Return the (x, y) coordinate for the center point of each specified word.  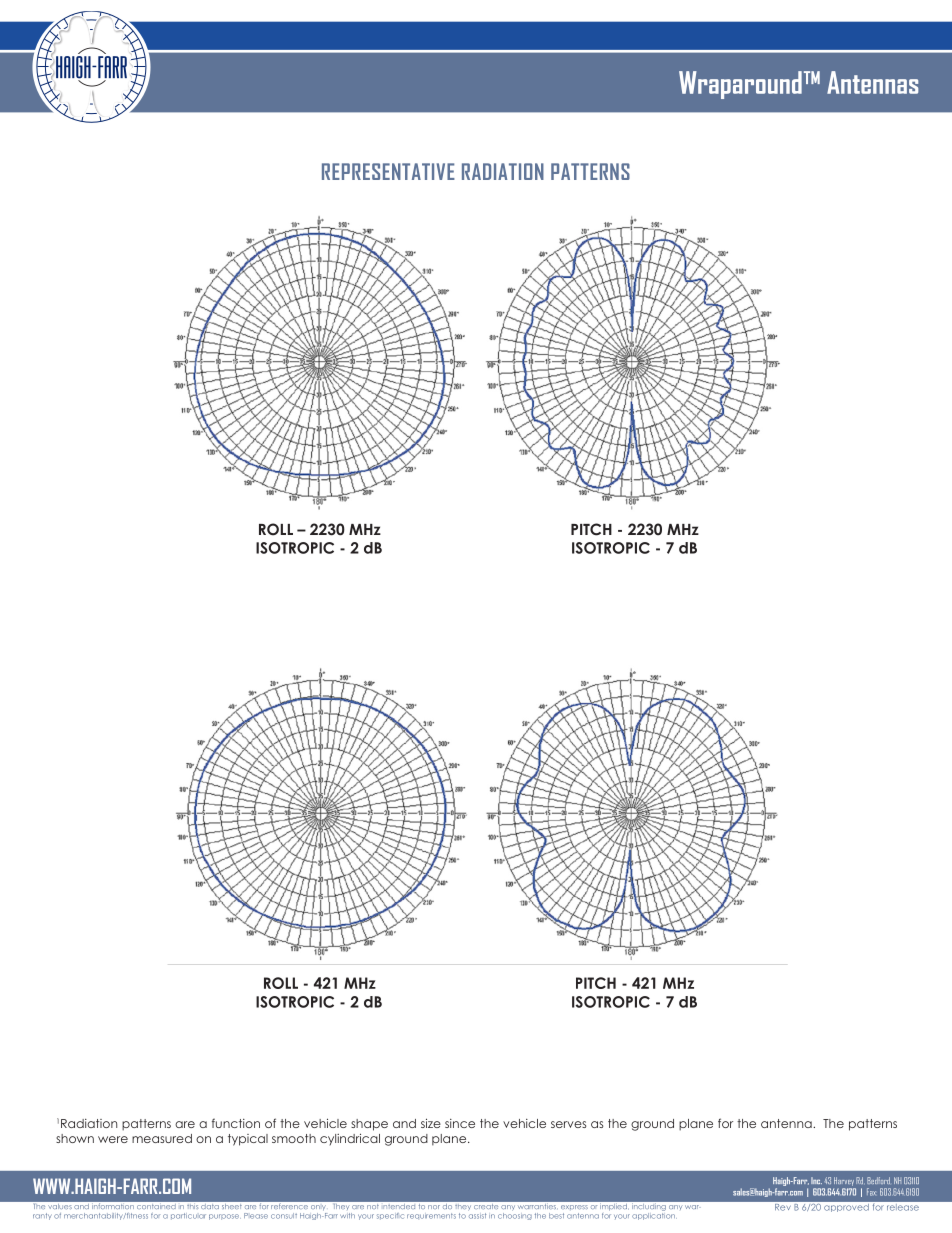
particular (188, 1216)
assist (477, 1214)
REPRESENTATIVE (388, 171)
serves (569, 1124)
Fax (871, 1192)
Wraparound (740, 85)
